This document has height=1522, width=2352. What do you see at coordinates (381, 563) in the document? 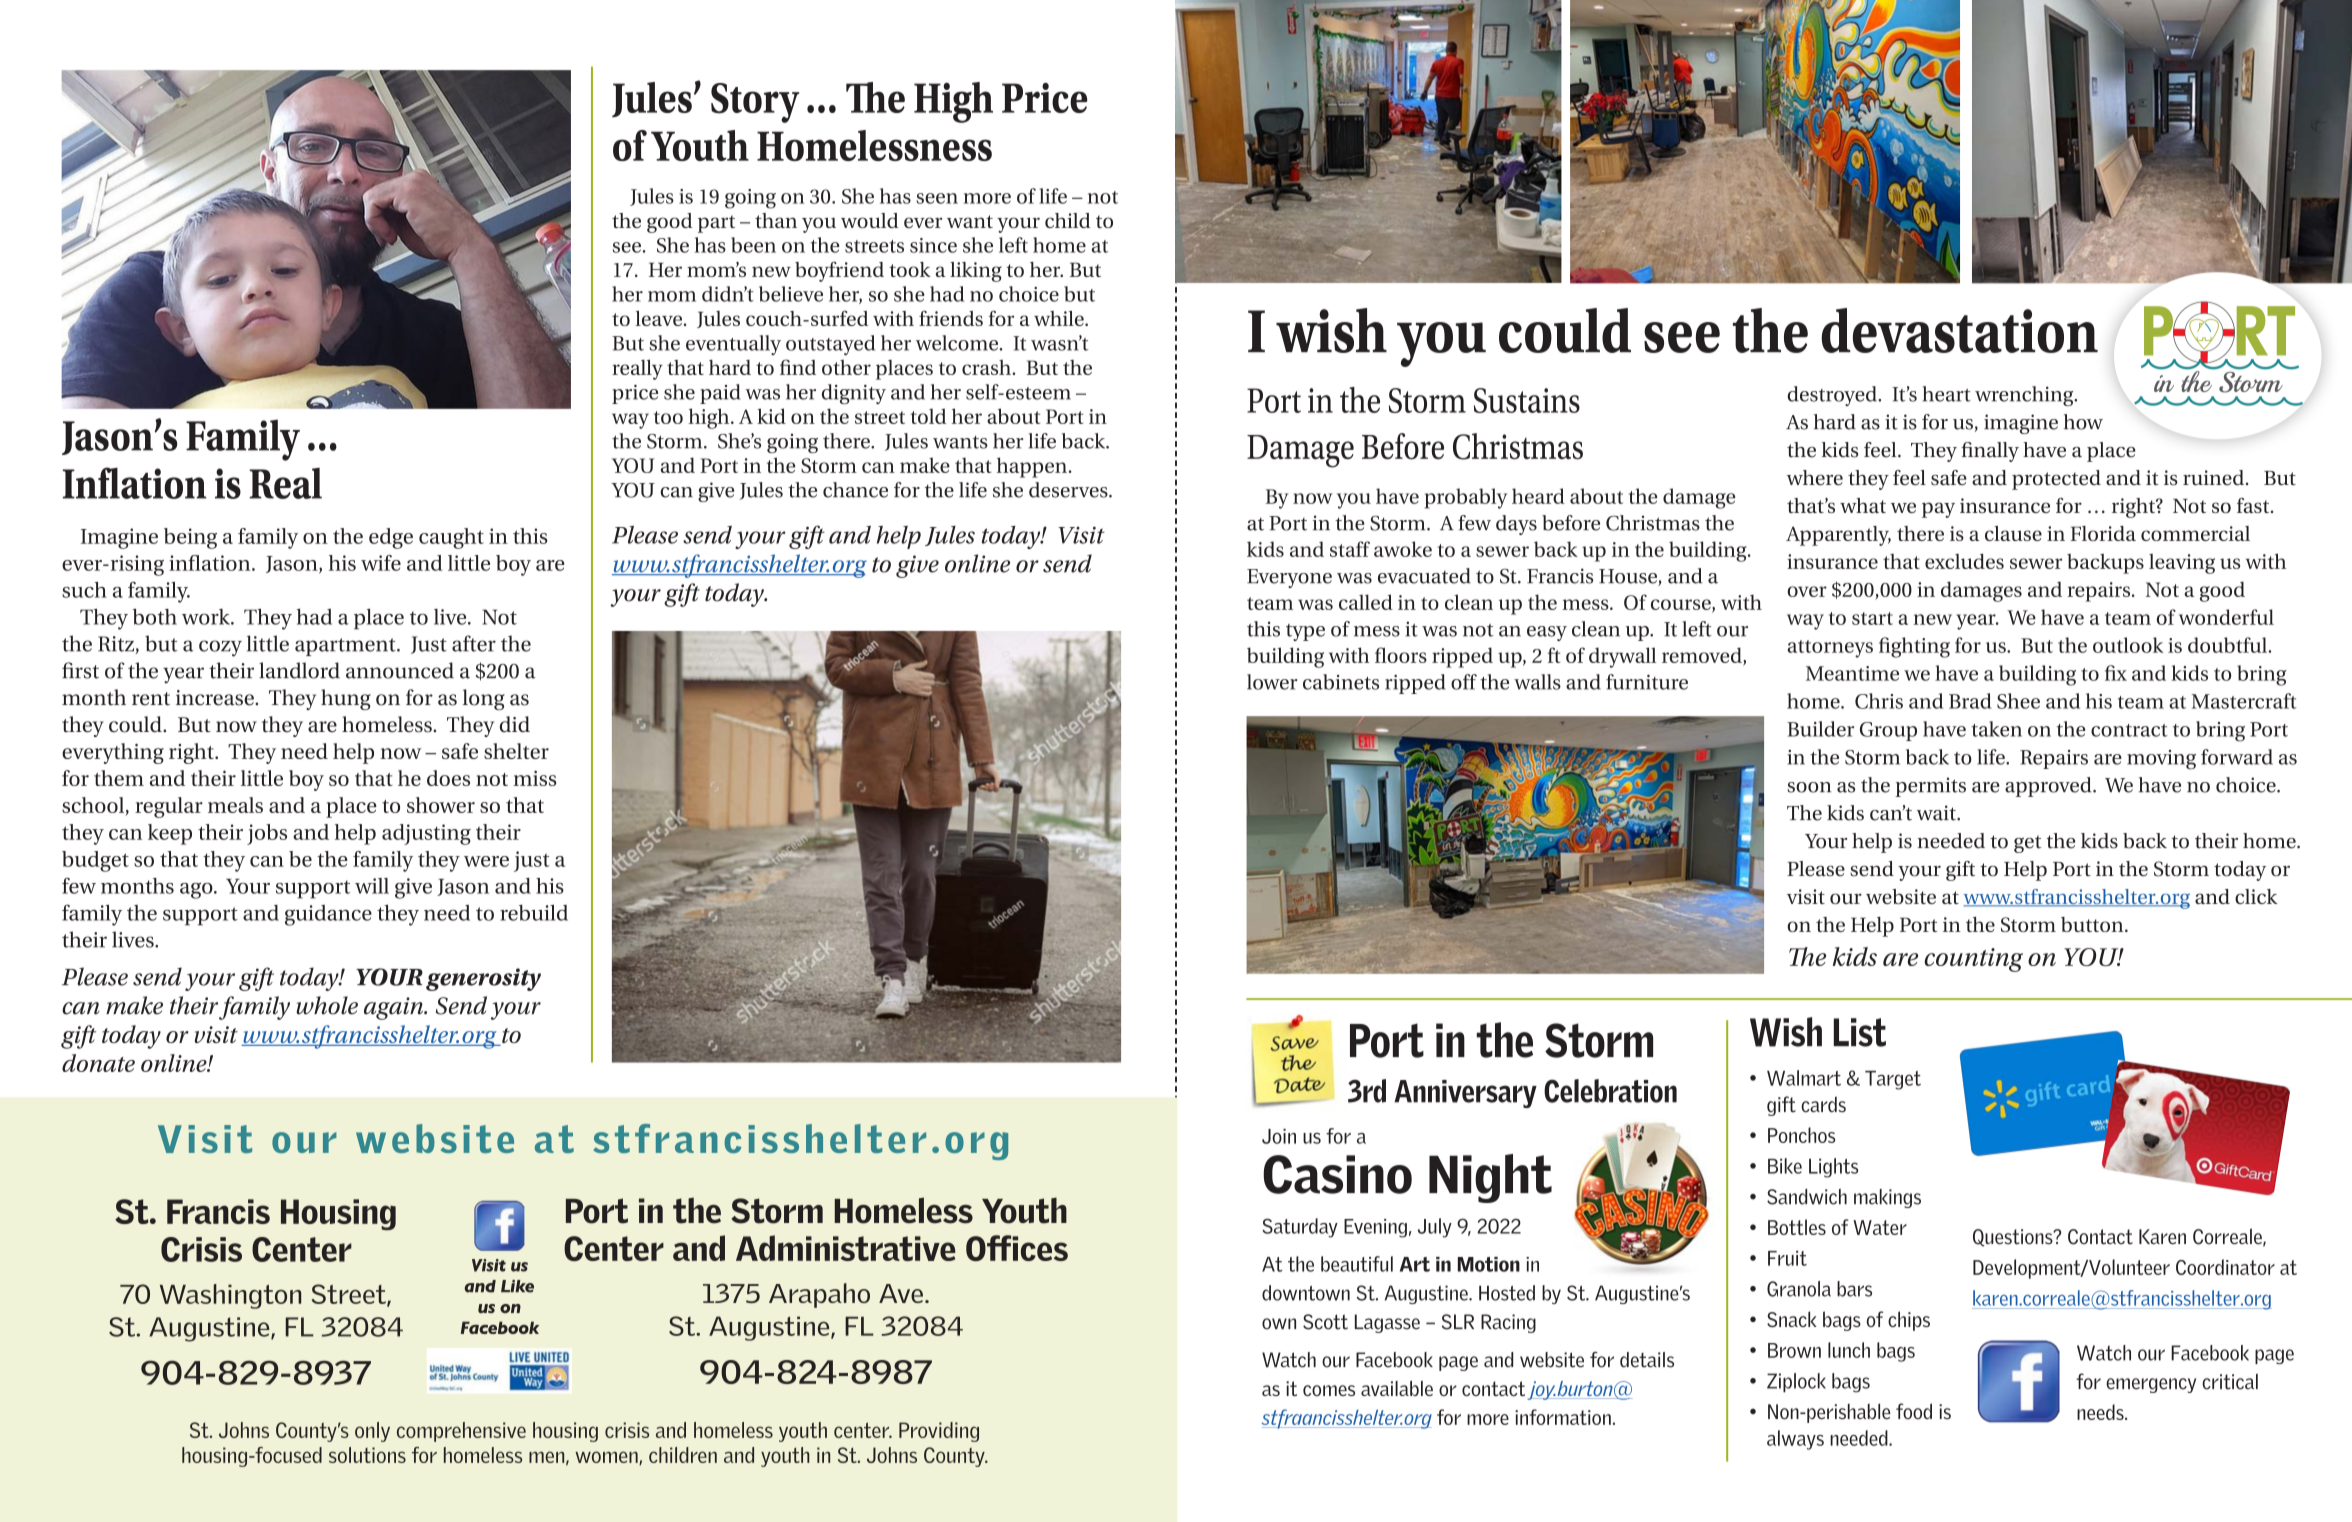
I see `wife` at bounding box center [381, 563].
